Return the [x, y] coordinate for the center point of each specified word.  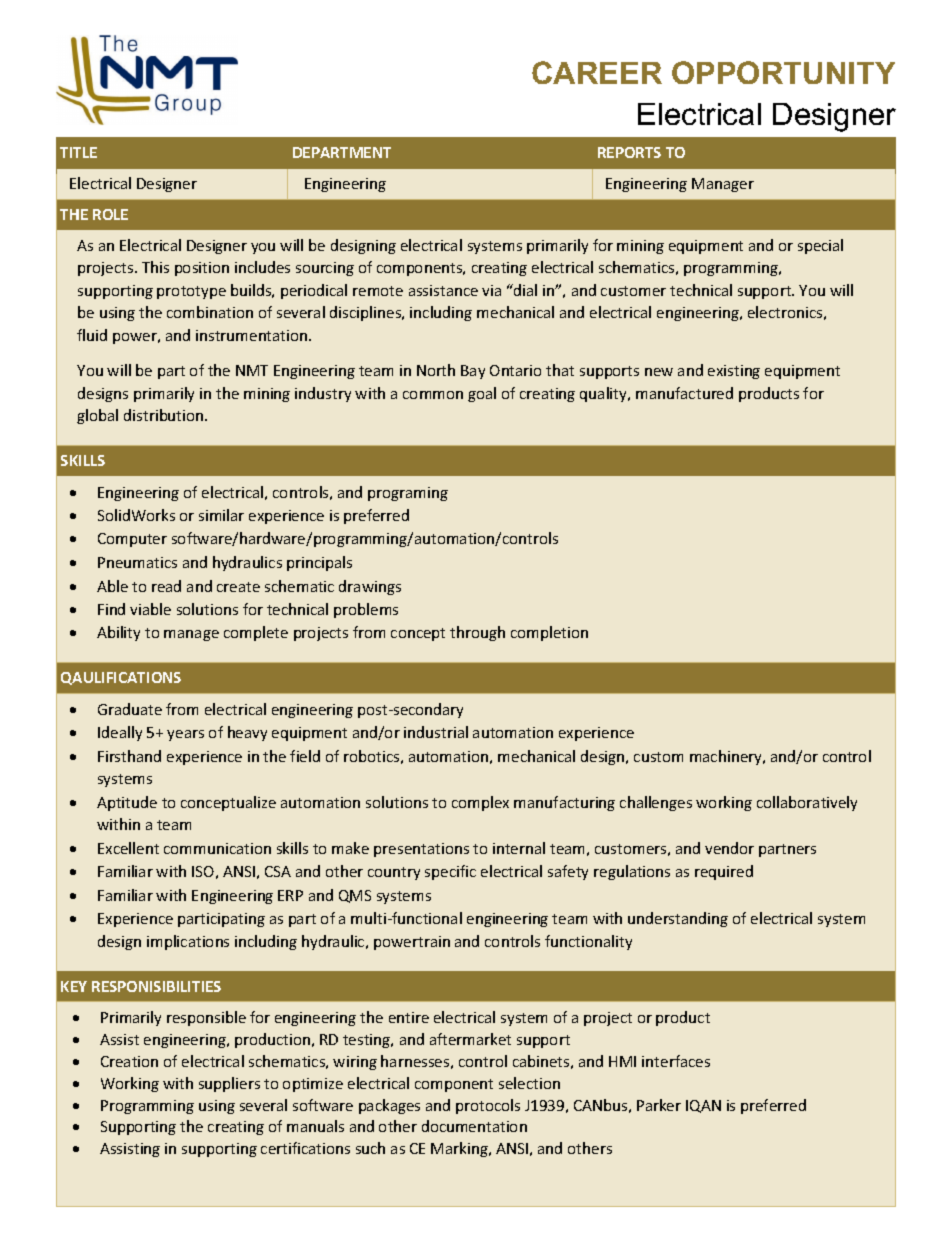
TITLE [78, 152]
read [166, 586]
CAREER [597, 72]
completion [549, 633]
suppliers [229, 1084]
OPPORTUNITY [783, 72]
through [477, 633]
